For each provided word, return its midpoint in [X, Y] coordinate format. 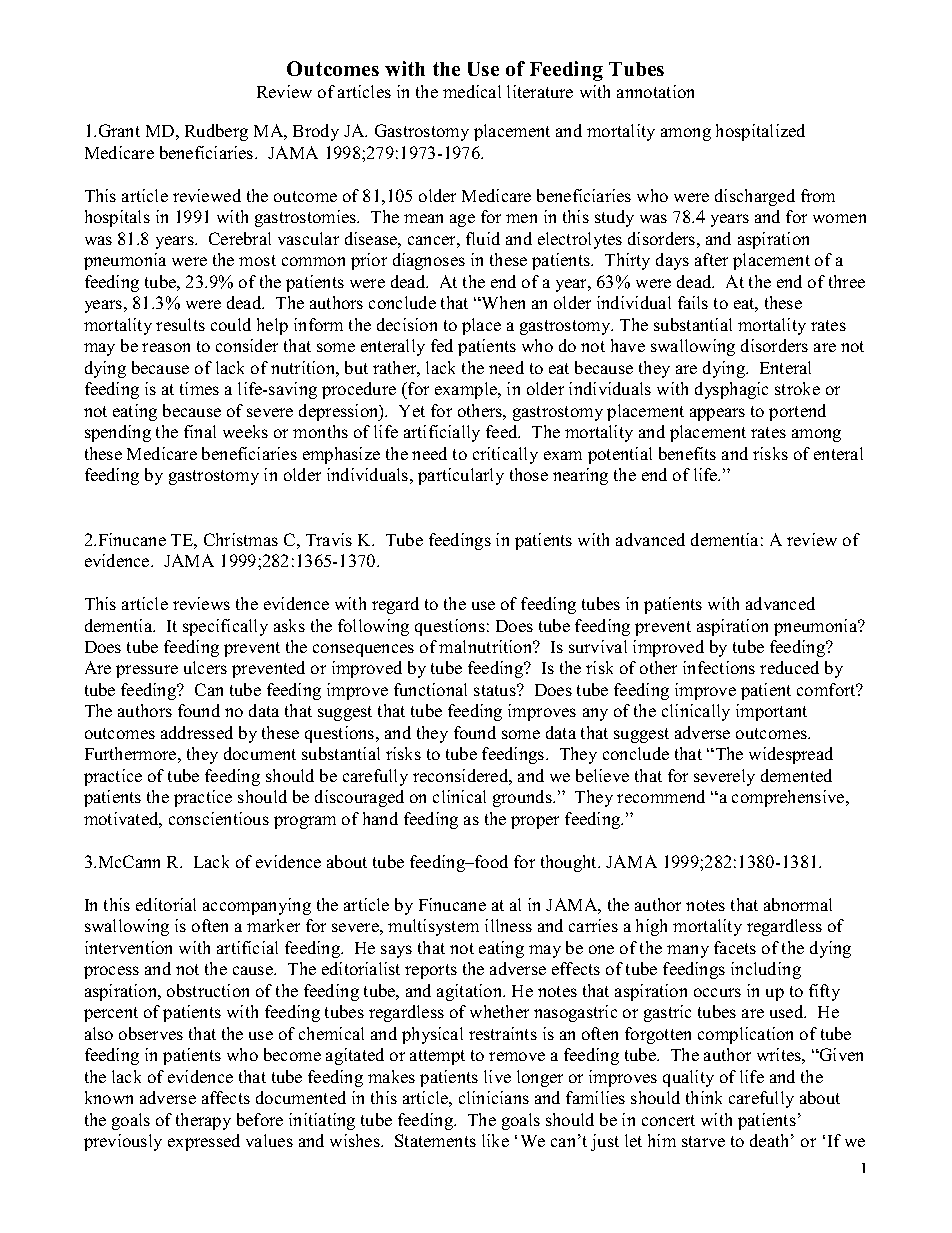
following [373, 627]
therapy [203, 1121]
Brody [316, 132]
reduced [789, 667]
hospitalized [760, 132]
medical [472, 91]
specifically [225, 627]
